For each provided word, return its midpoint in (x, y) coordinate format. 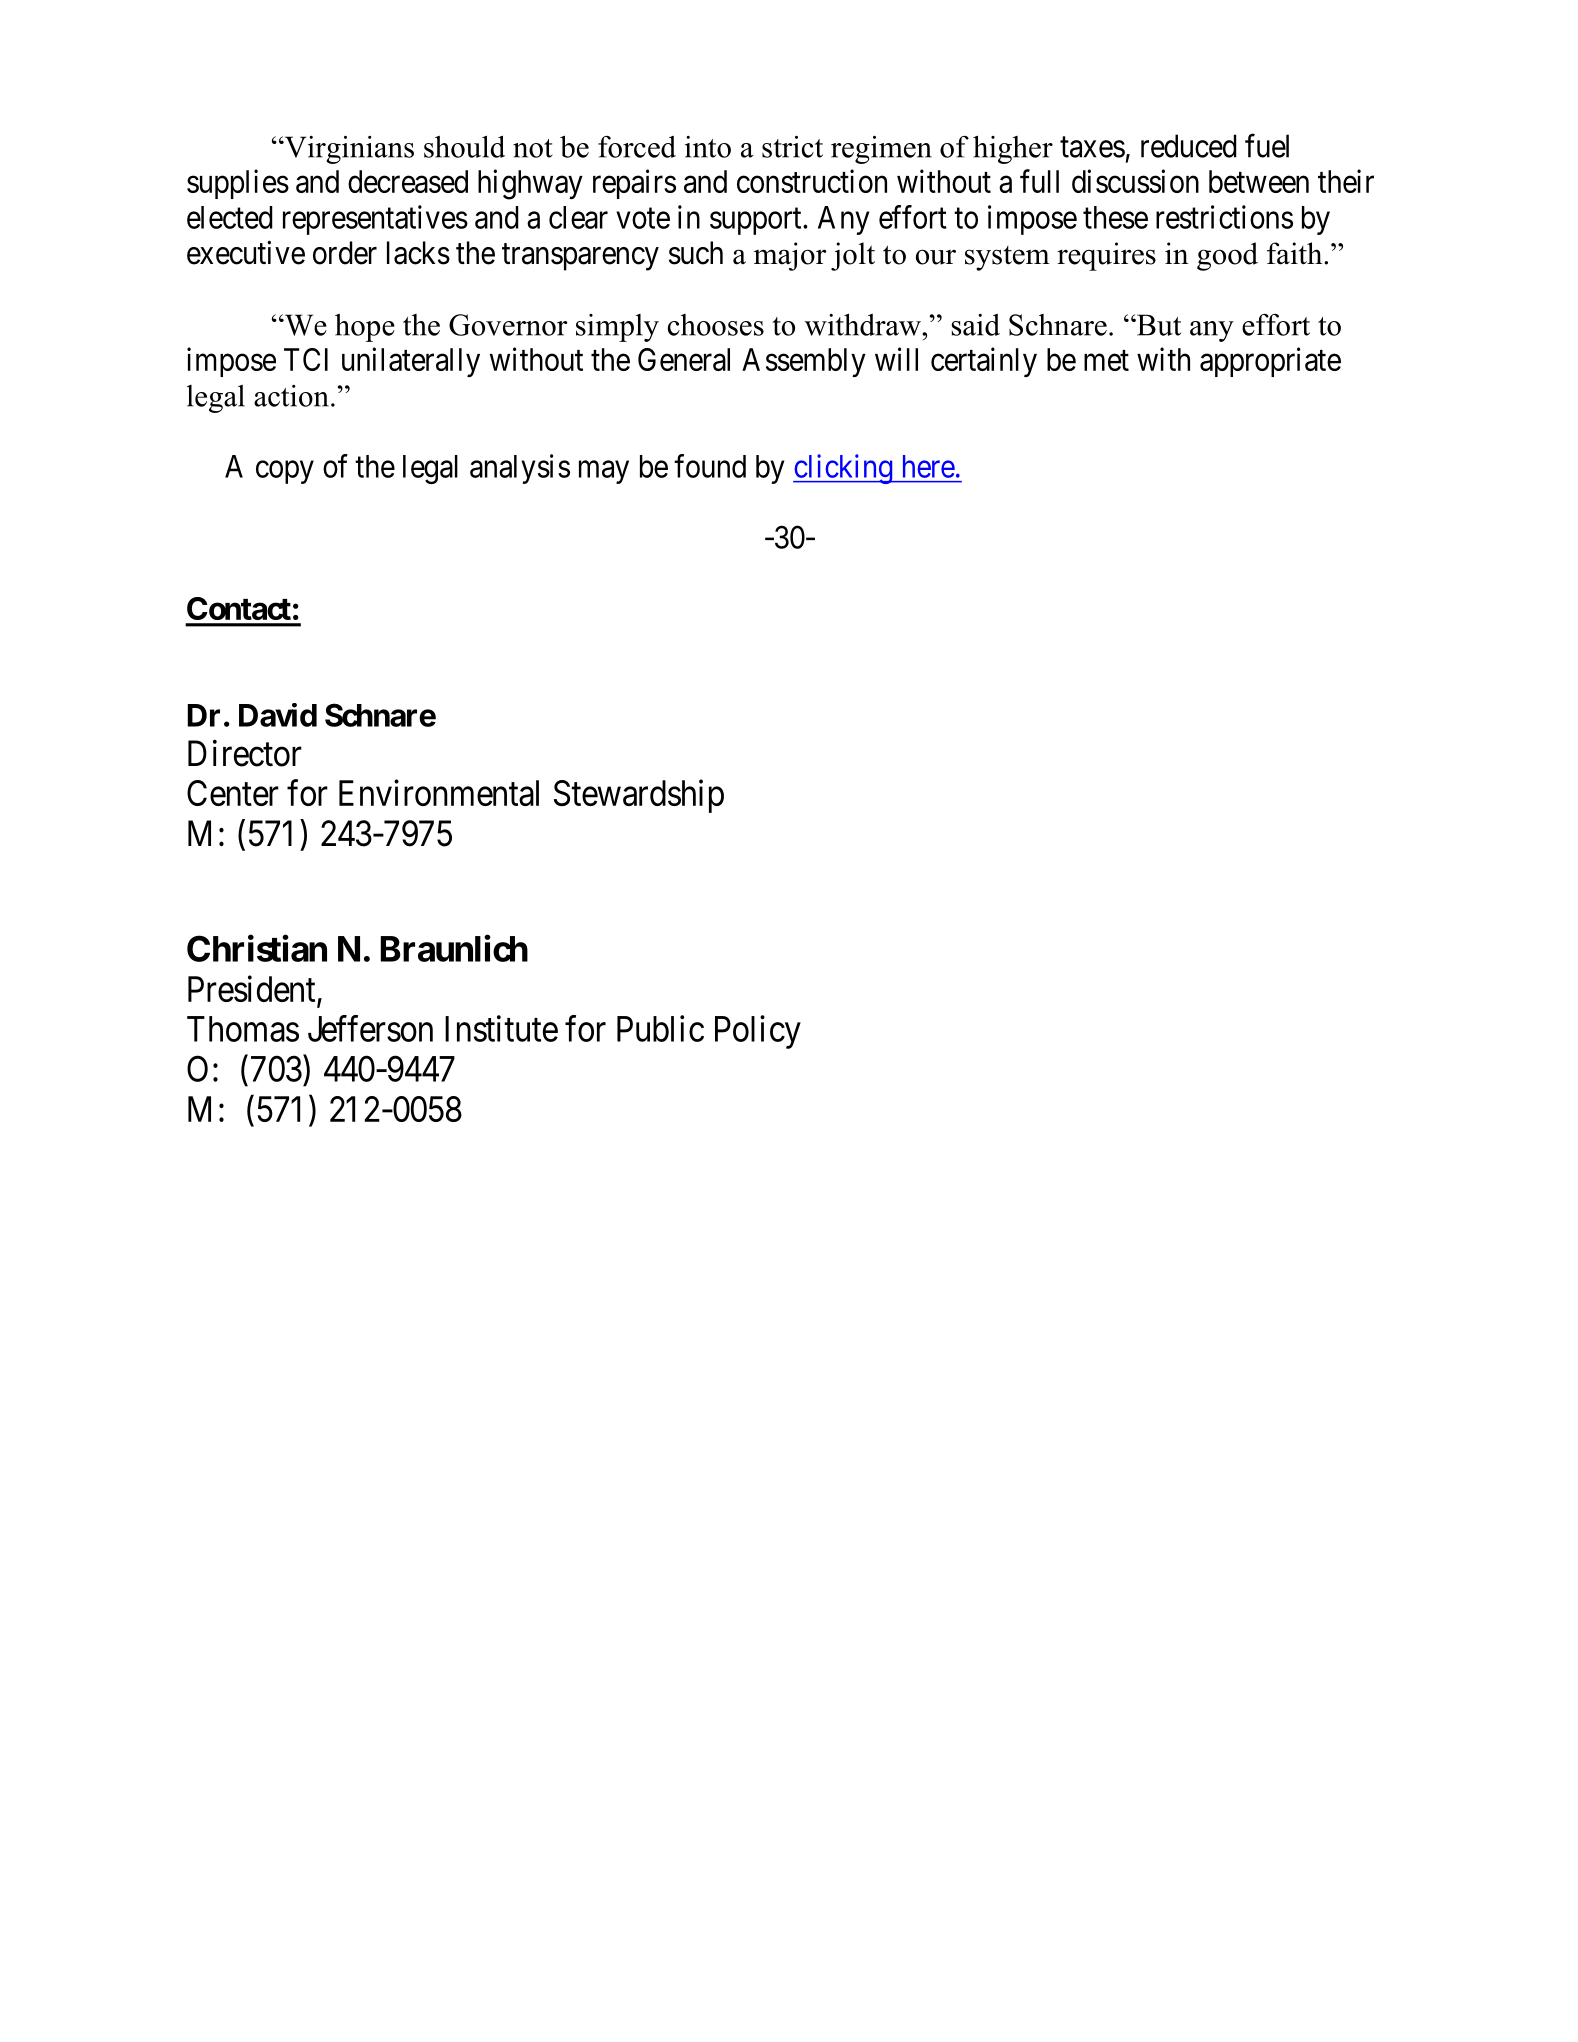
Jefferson (370, 1028)
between (1259, 181)
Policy (758, 1032)
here (929, 466)
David (278, 715)
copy (285, 472)
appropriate (1270, 362)
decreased (408, 181)
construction (812, 181)
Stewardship (639, 796)
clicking (844, 469)
